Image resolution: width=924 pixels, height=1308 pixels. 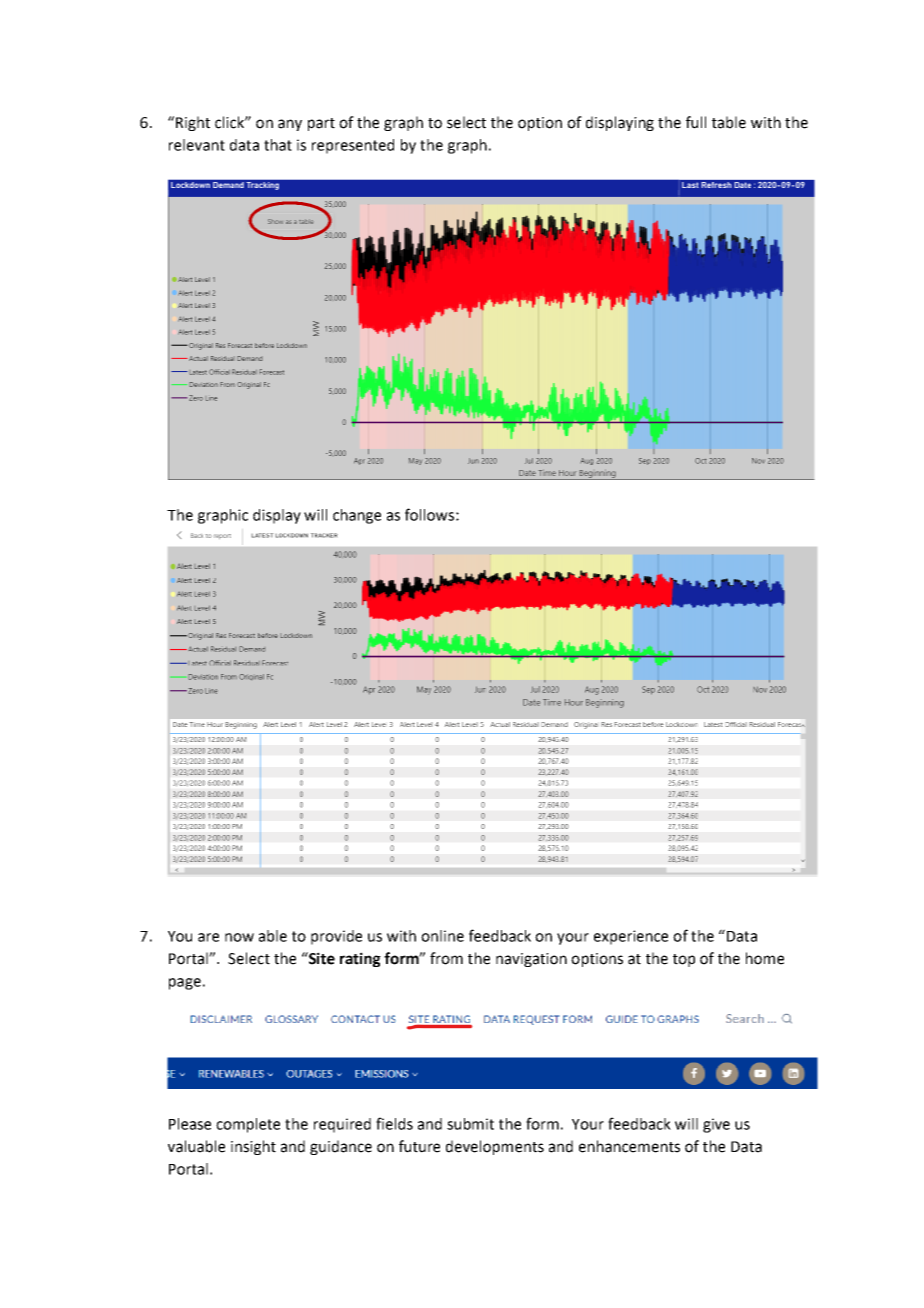 I want to click on from, so click(x=446, y=958).
